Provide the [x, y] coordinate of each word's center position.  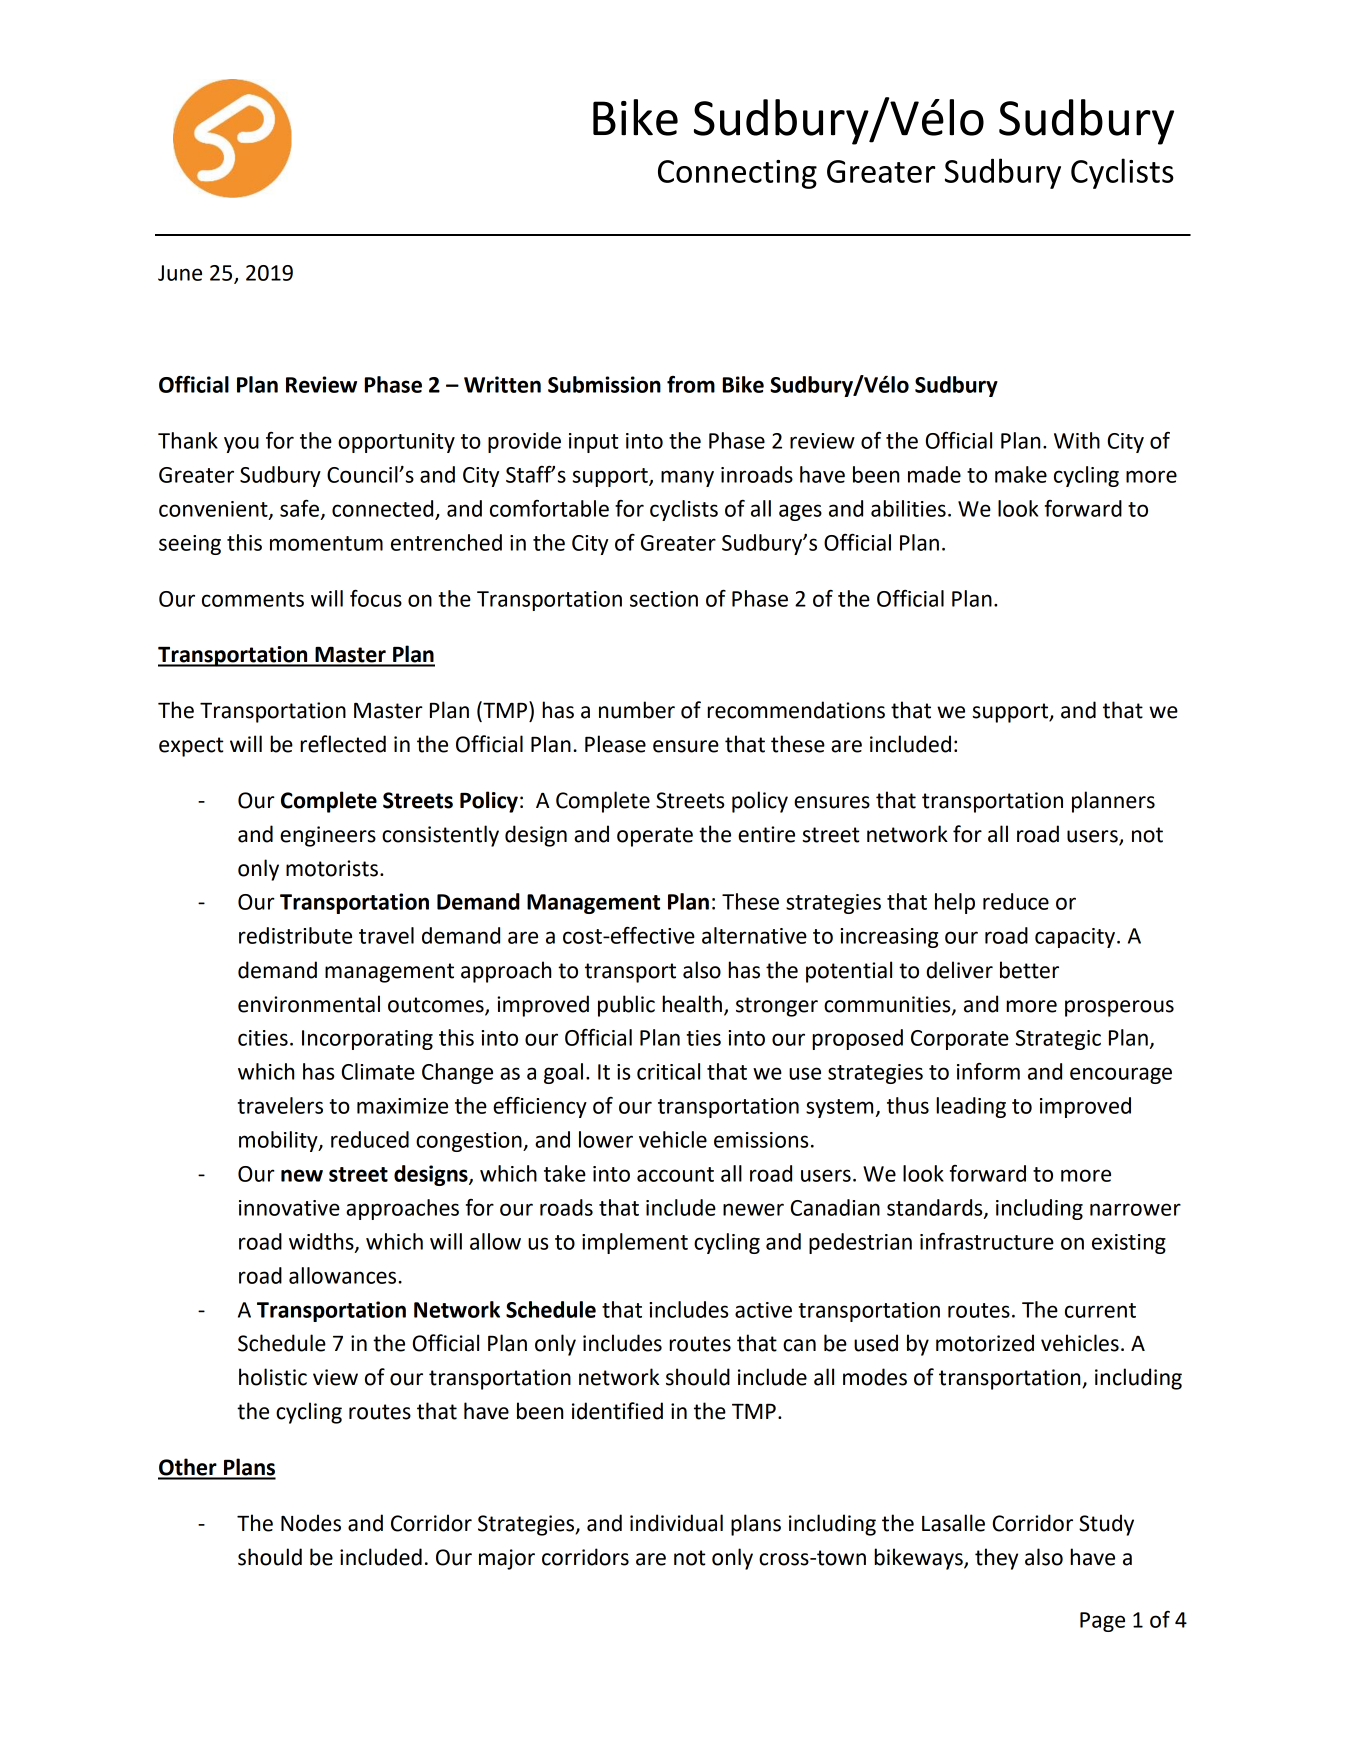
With [1077, 440]
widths [322, 1242]
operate [655, 837]
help [955, 903]
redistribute [295, 935]
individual [676, 1523]
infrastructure [987, 1241]
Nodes [311, 1523]
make [1021, 474]
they [996, 1559]
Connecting [737, 174]
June [180, 273]
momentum [326, 543]
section [664, 599]
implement [635, 1243]
